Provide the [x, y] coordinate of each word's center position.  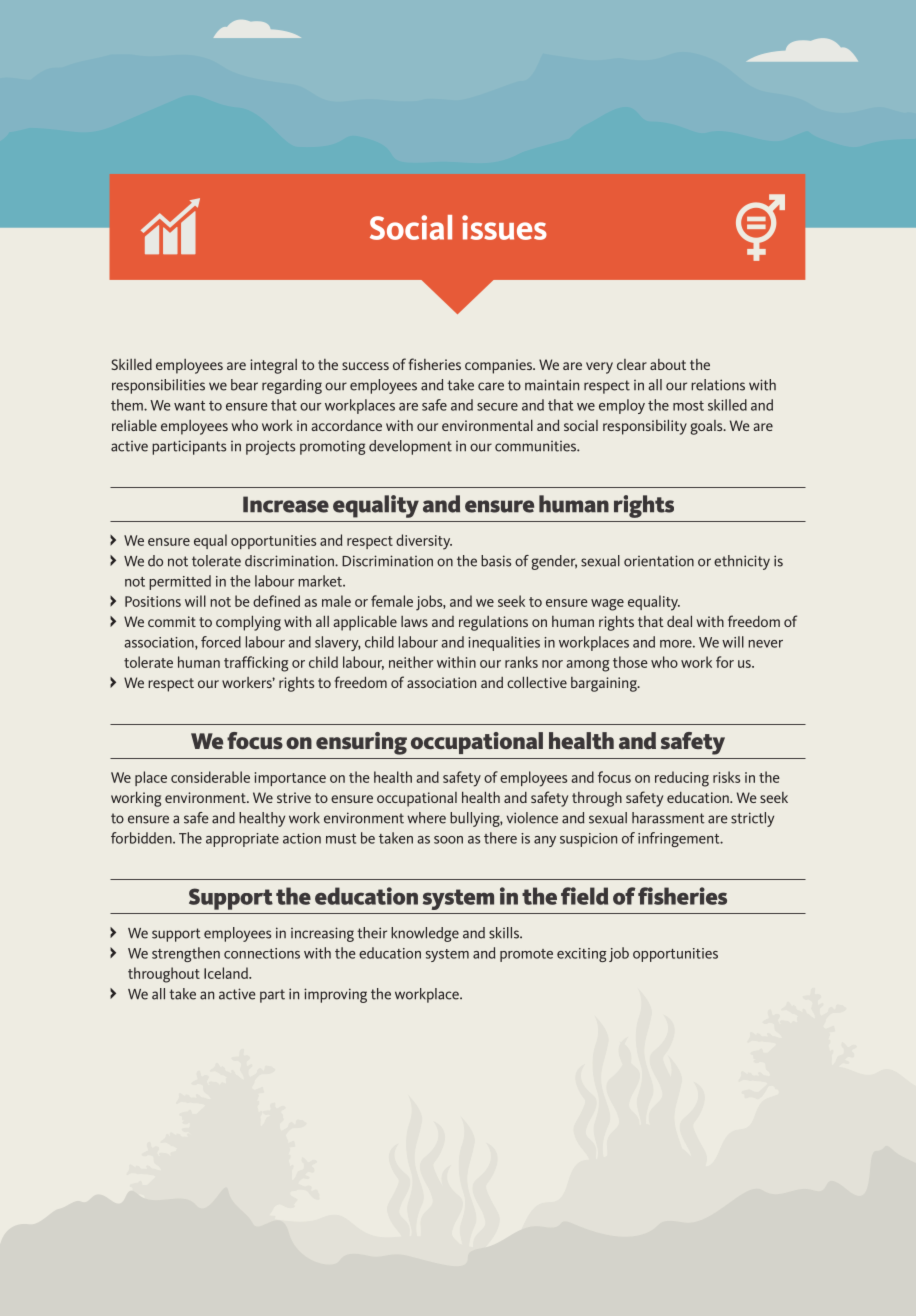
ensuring [361, 743]
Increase [286, 504]
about [668, 364]
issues [504, 227]
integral [273, 366]
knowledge [425, 934]
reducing [682, 779]
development [410, 447]
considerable [210, 777]
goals [707, 427]
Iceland [227, 973]
